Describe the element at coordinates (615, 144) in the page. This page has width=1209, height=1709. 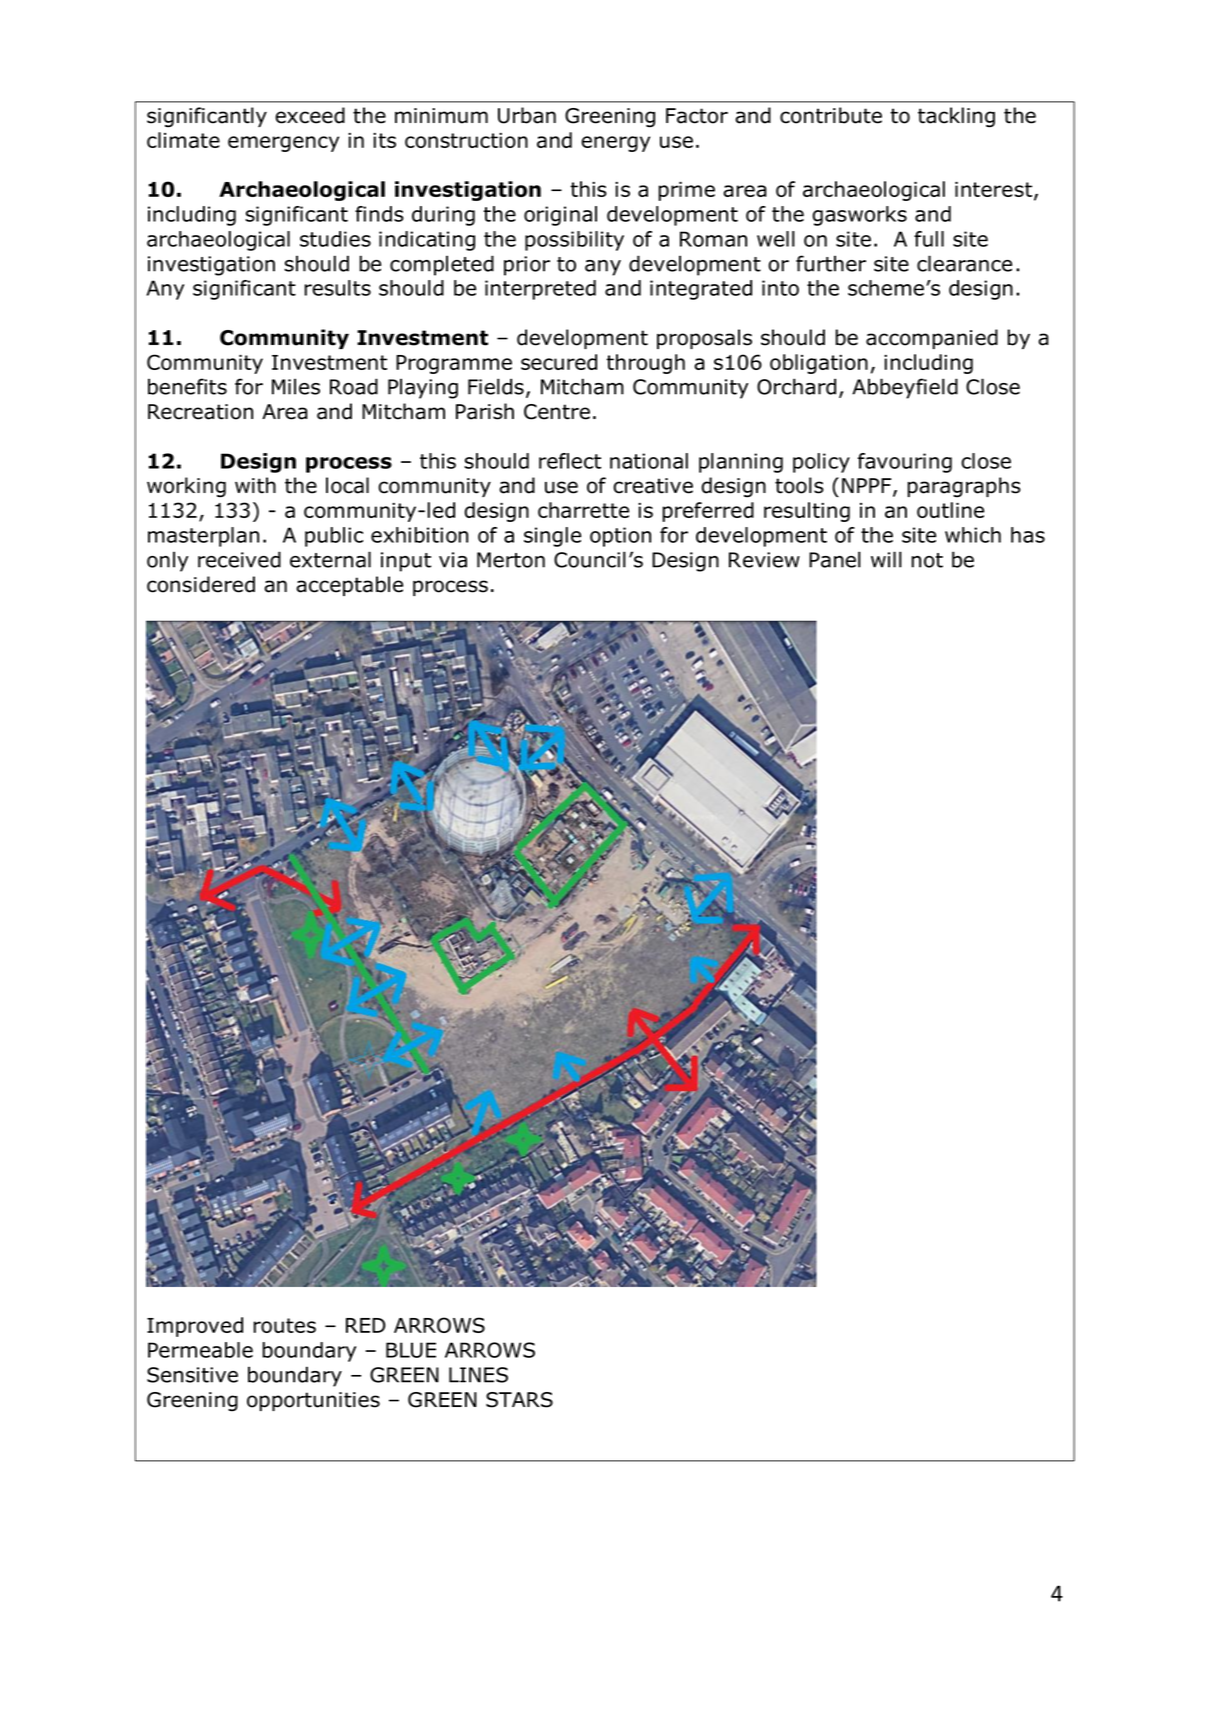
I see `energy` at that location.
